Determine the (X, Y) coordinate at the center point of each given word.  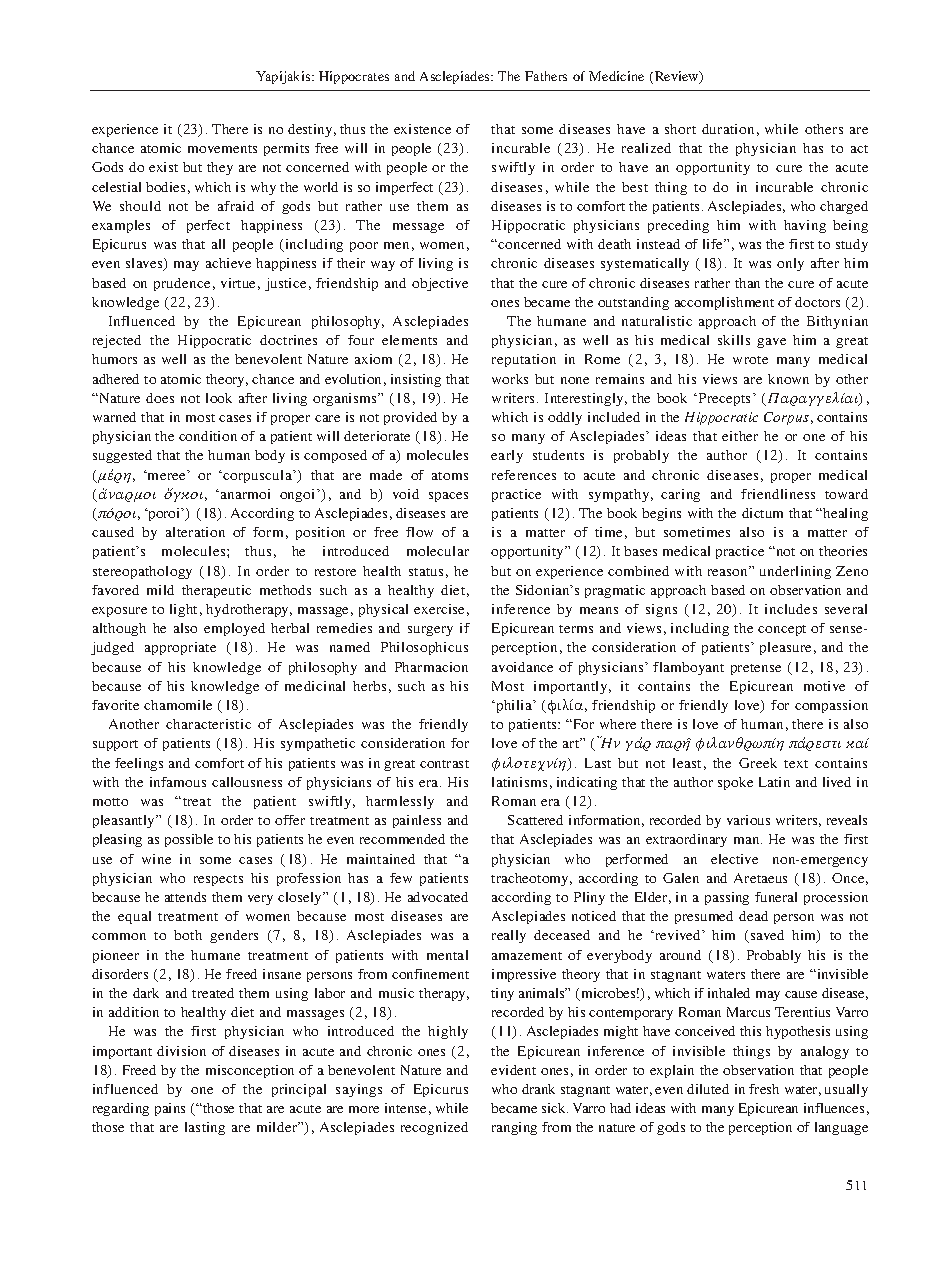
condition (208, 436)
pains (170, 1109)
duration (728, 129)
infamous (178, 782)
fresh (764, 1089)
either (740, 436)
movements (222, 149)
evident (513, 1070)
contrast (444, 764)
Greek (758, 763)
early (507, 456)
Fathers (546, 76)
